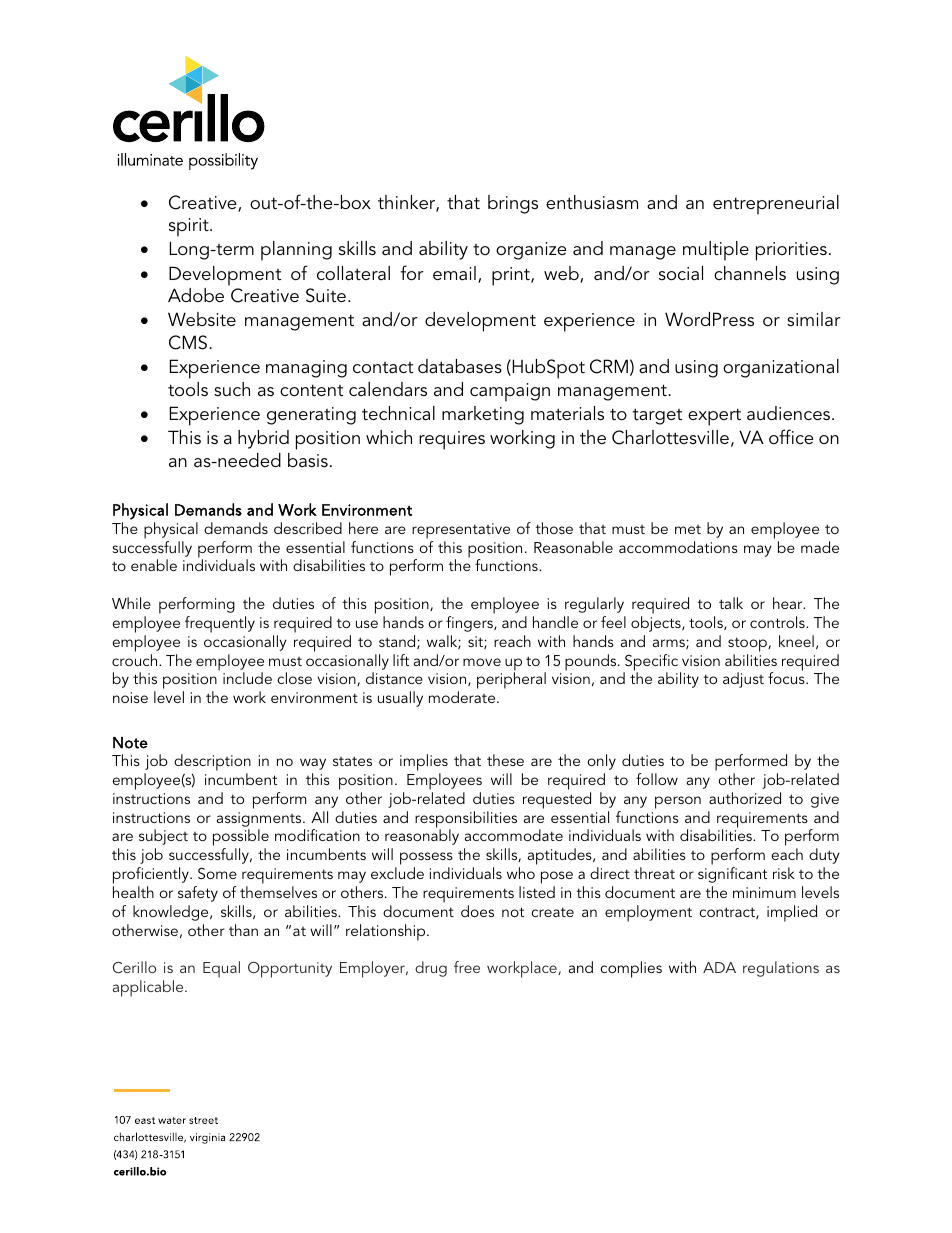  Describe the element at coordinates (220, 624) in the page. I see `frequently` at that location.
